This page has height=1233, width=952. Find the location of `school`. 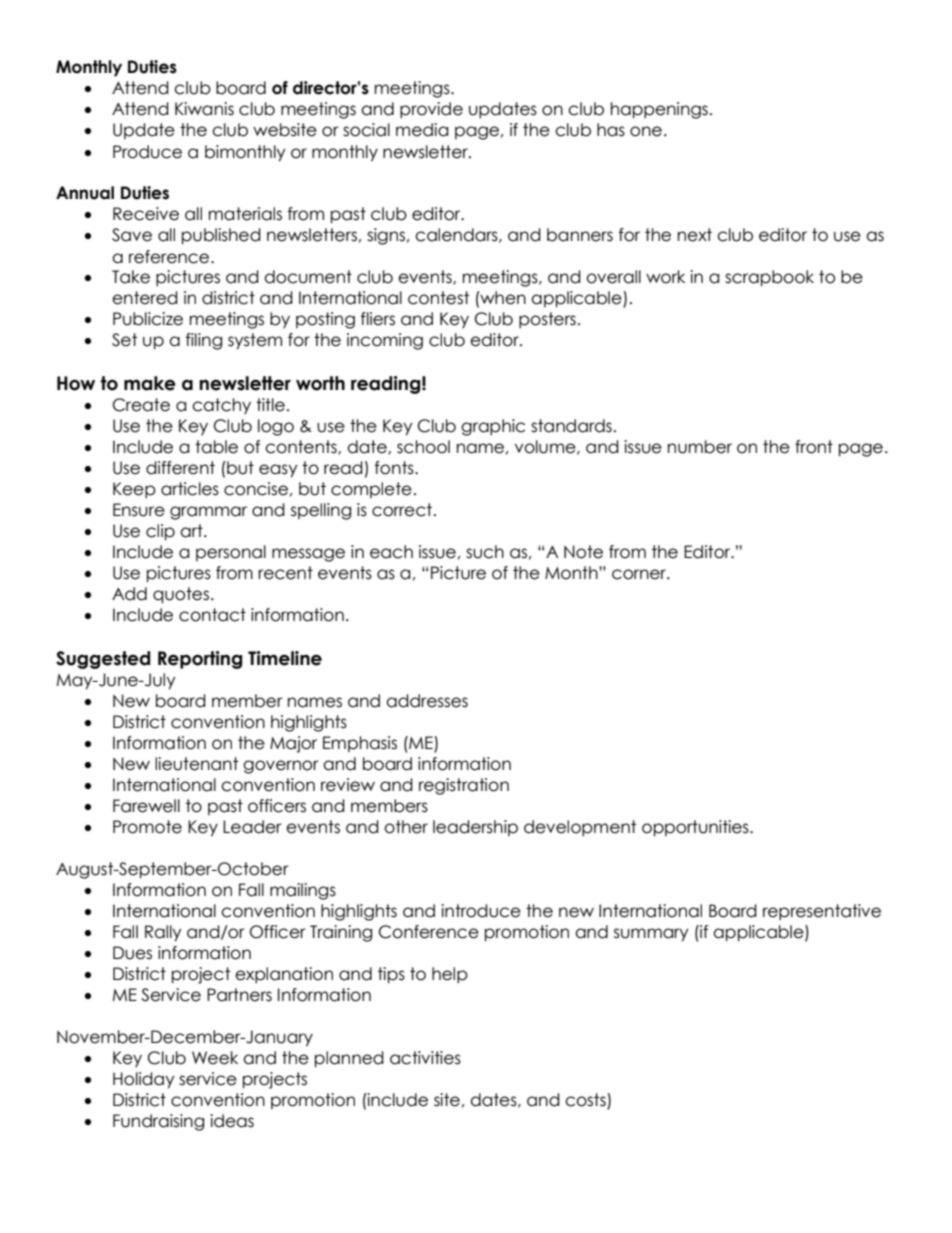

school is located at coordinates (423, 447).
